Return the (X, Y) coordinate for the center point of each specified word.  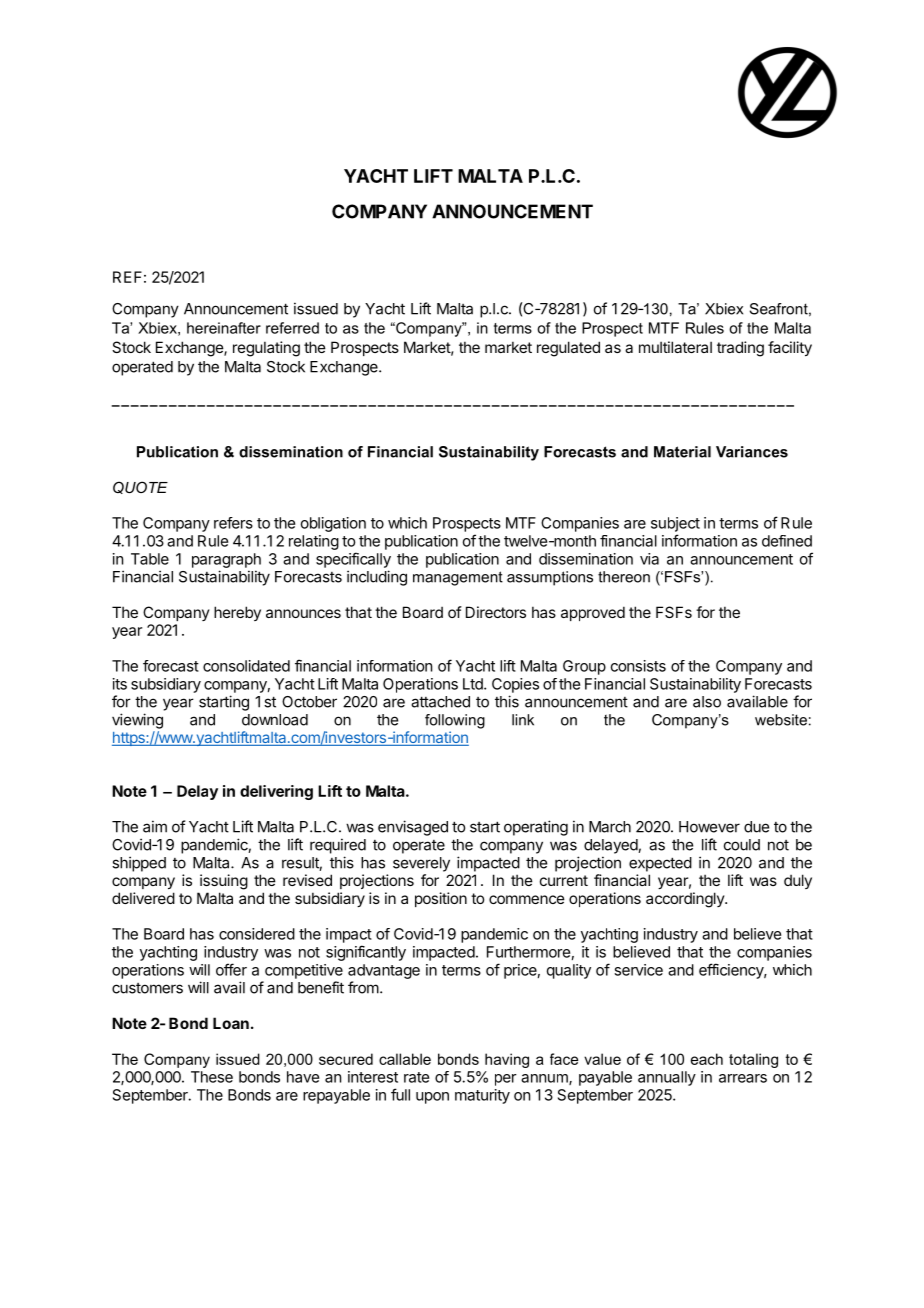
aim (155, 826)
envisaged (413, 828)
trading (740, 349)
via (649, 559)
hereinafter (224, 328)
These (212, 1077)
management (458, 578)
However (709, 827)
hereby (237, 613)
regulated (568, 349)
